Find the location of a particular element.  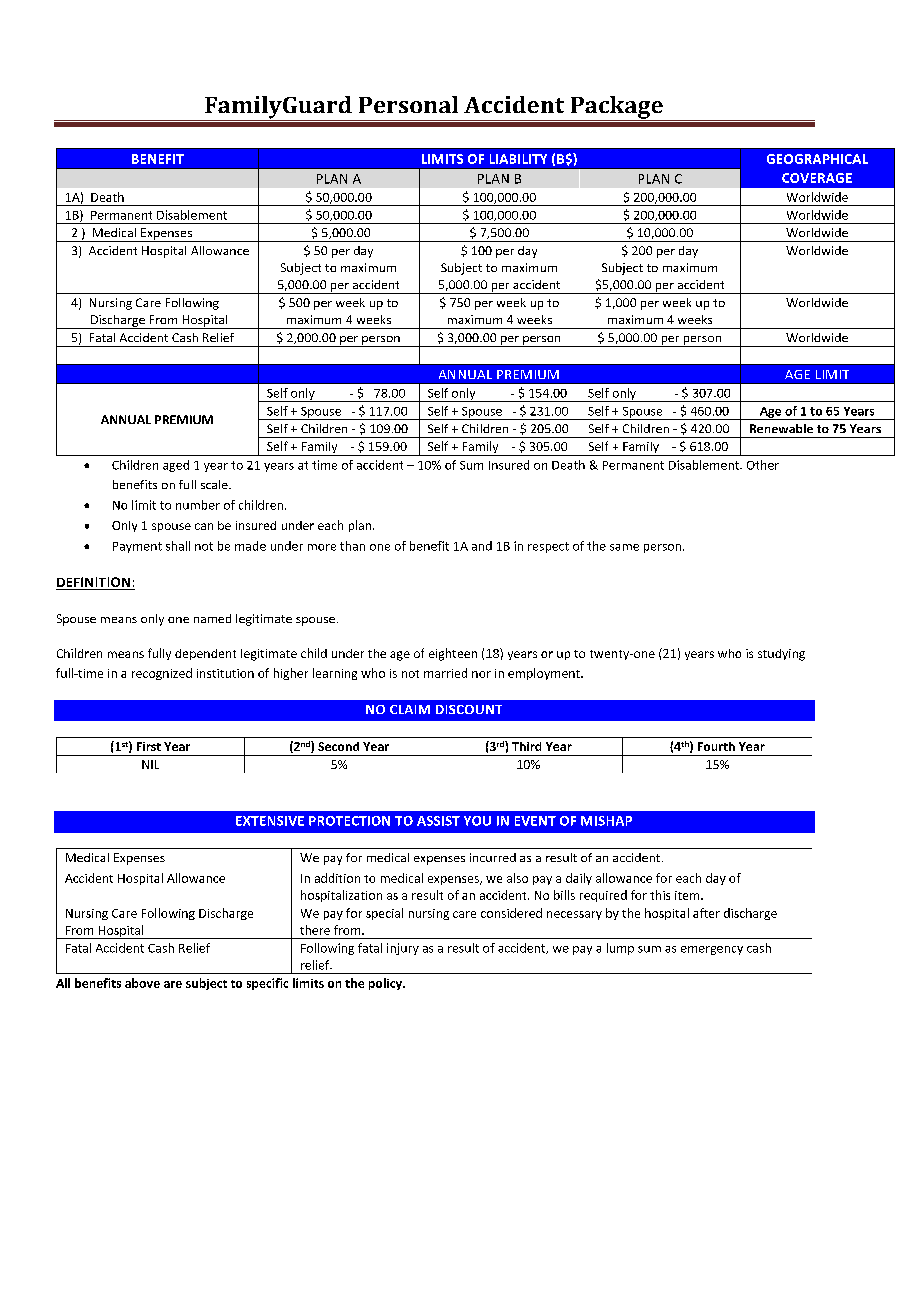

LIABILITY is located at coordinates (518, 159).
